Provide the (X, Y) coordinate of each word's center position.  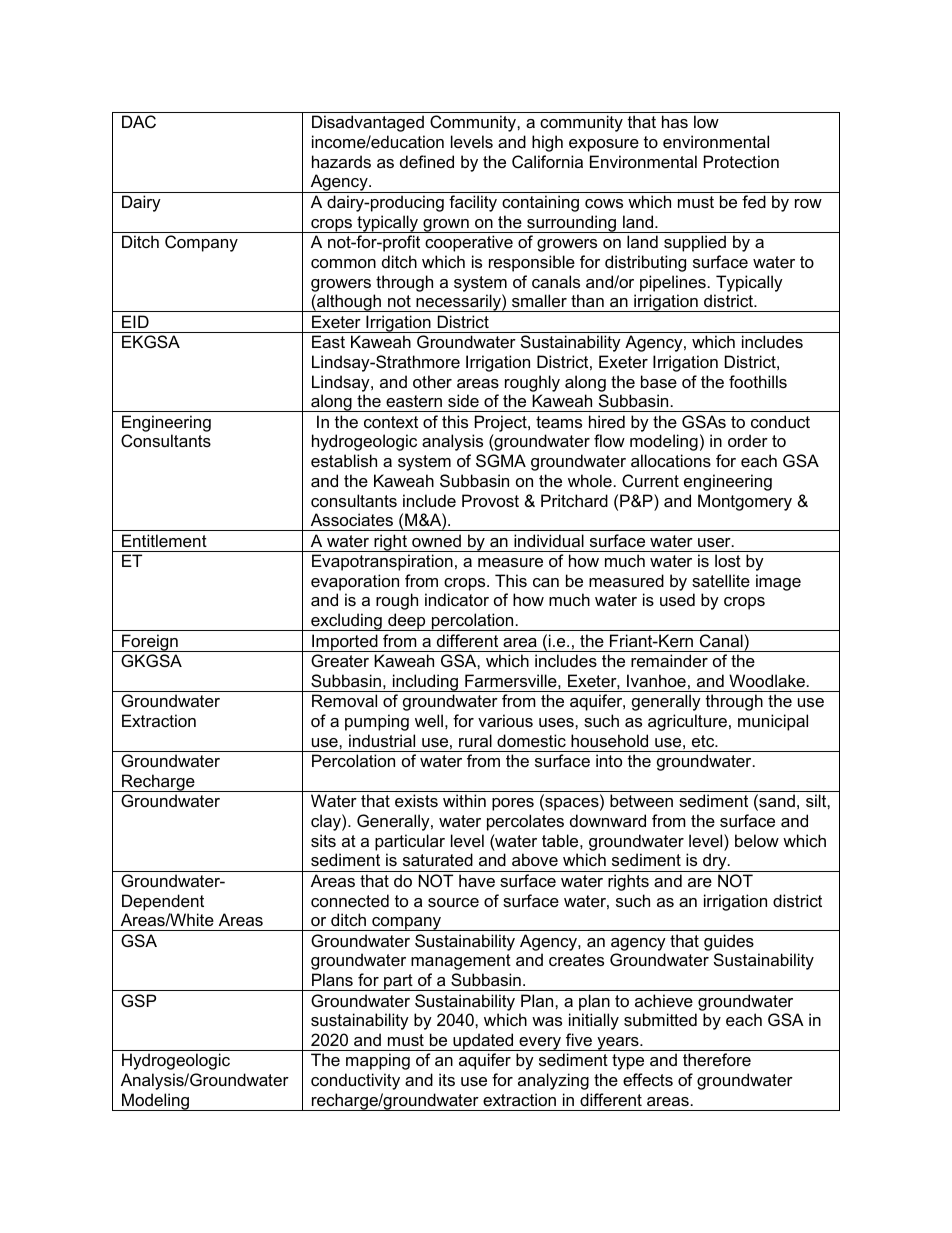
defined (427, 161)
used (677, 599)
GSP (138, 1000)
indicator (457, 599)
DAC (139, 121)
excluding (346, 622)
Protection (741, 161)
